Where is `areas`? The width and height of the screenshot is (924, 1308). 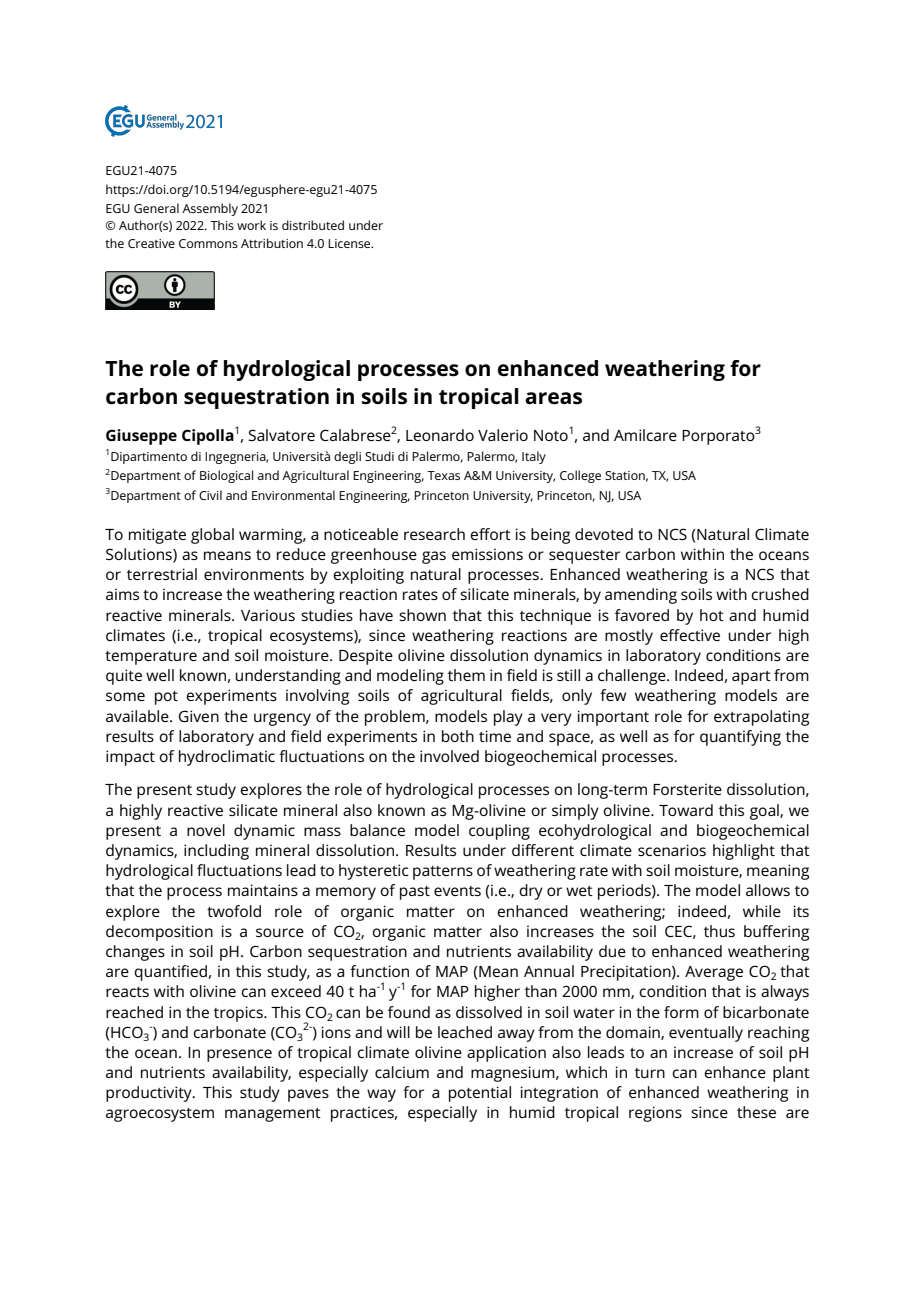
areas is located at coordinates (553, 398).
